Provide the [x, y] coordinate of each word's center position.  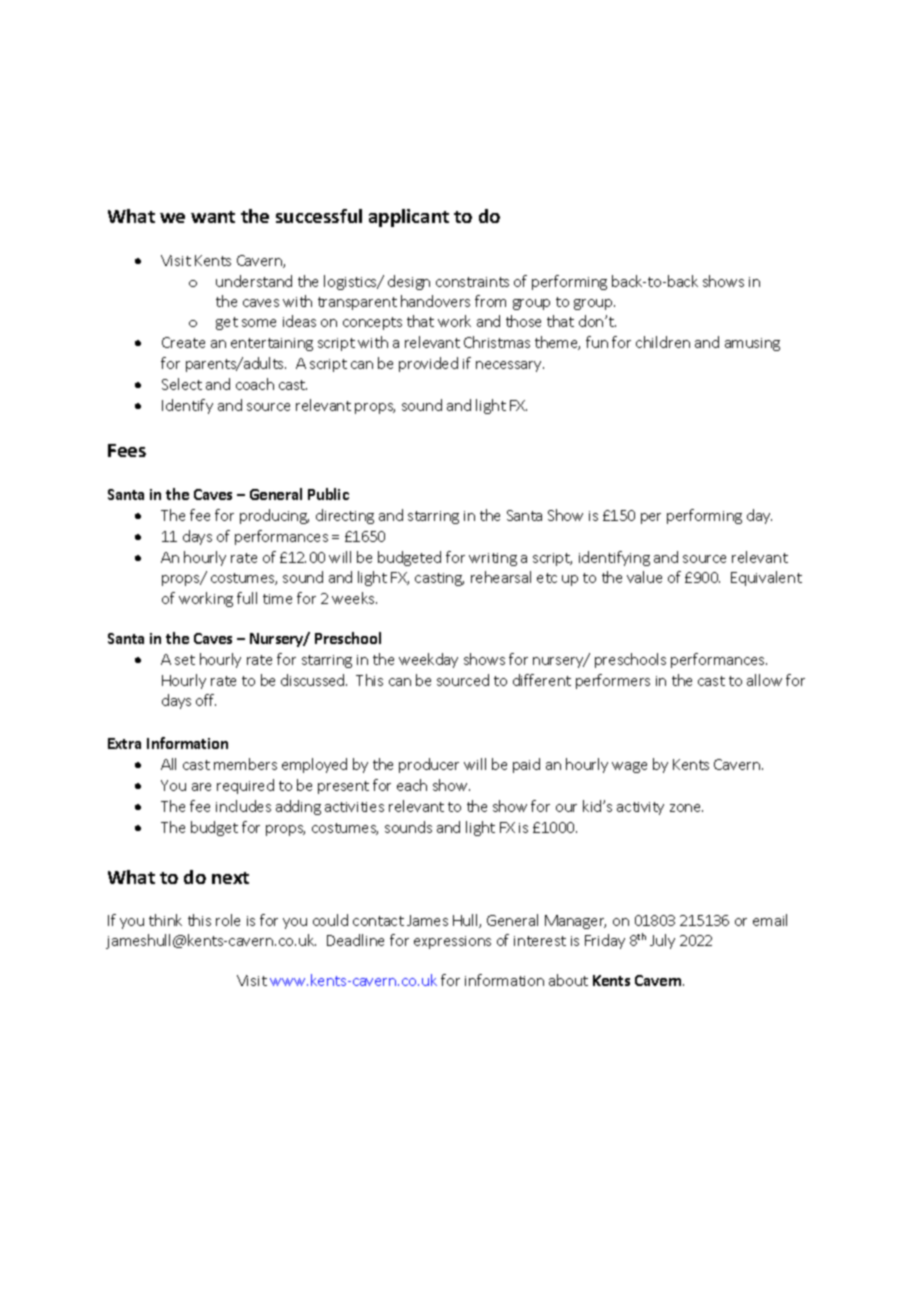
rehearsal [501, 577]
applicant [409, 218]
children [663, 342]
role [228, 920]
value [644, 577]
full [247, 598]
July [662, 941]
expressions [452, 942]
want [213, 217]
